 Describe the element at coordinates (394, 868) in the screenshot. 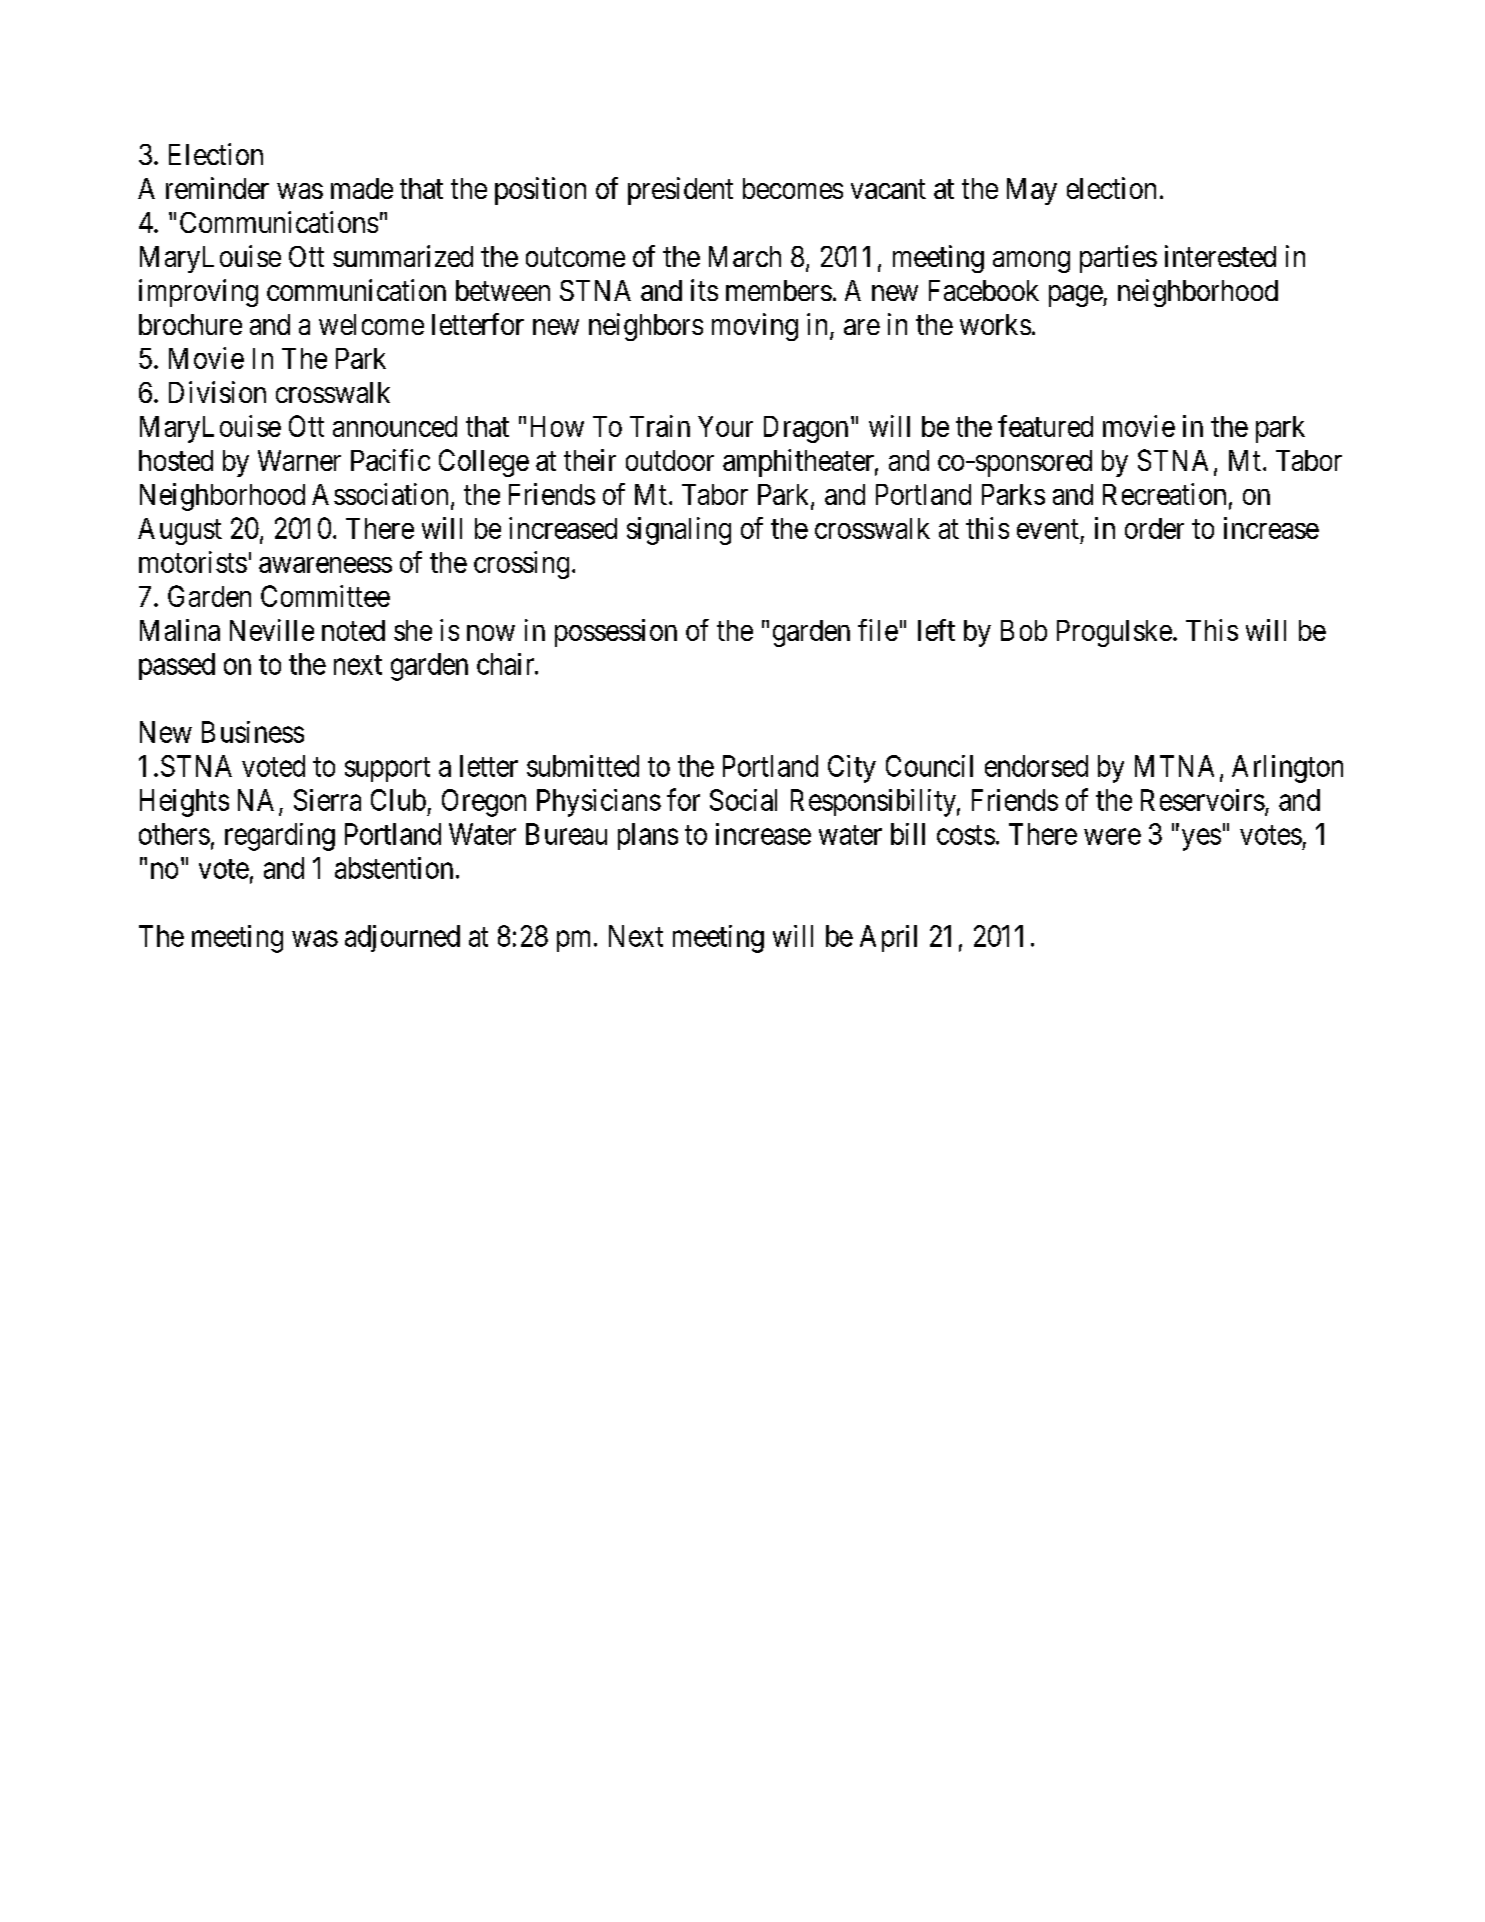

I see `abstention` at that location.
